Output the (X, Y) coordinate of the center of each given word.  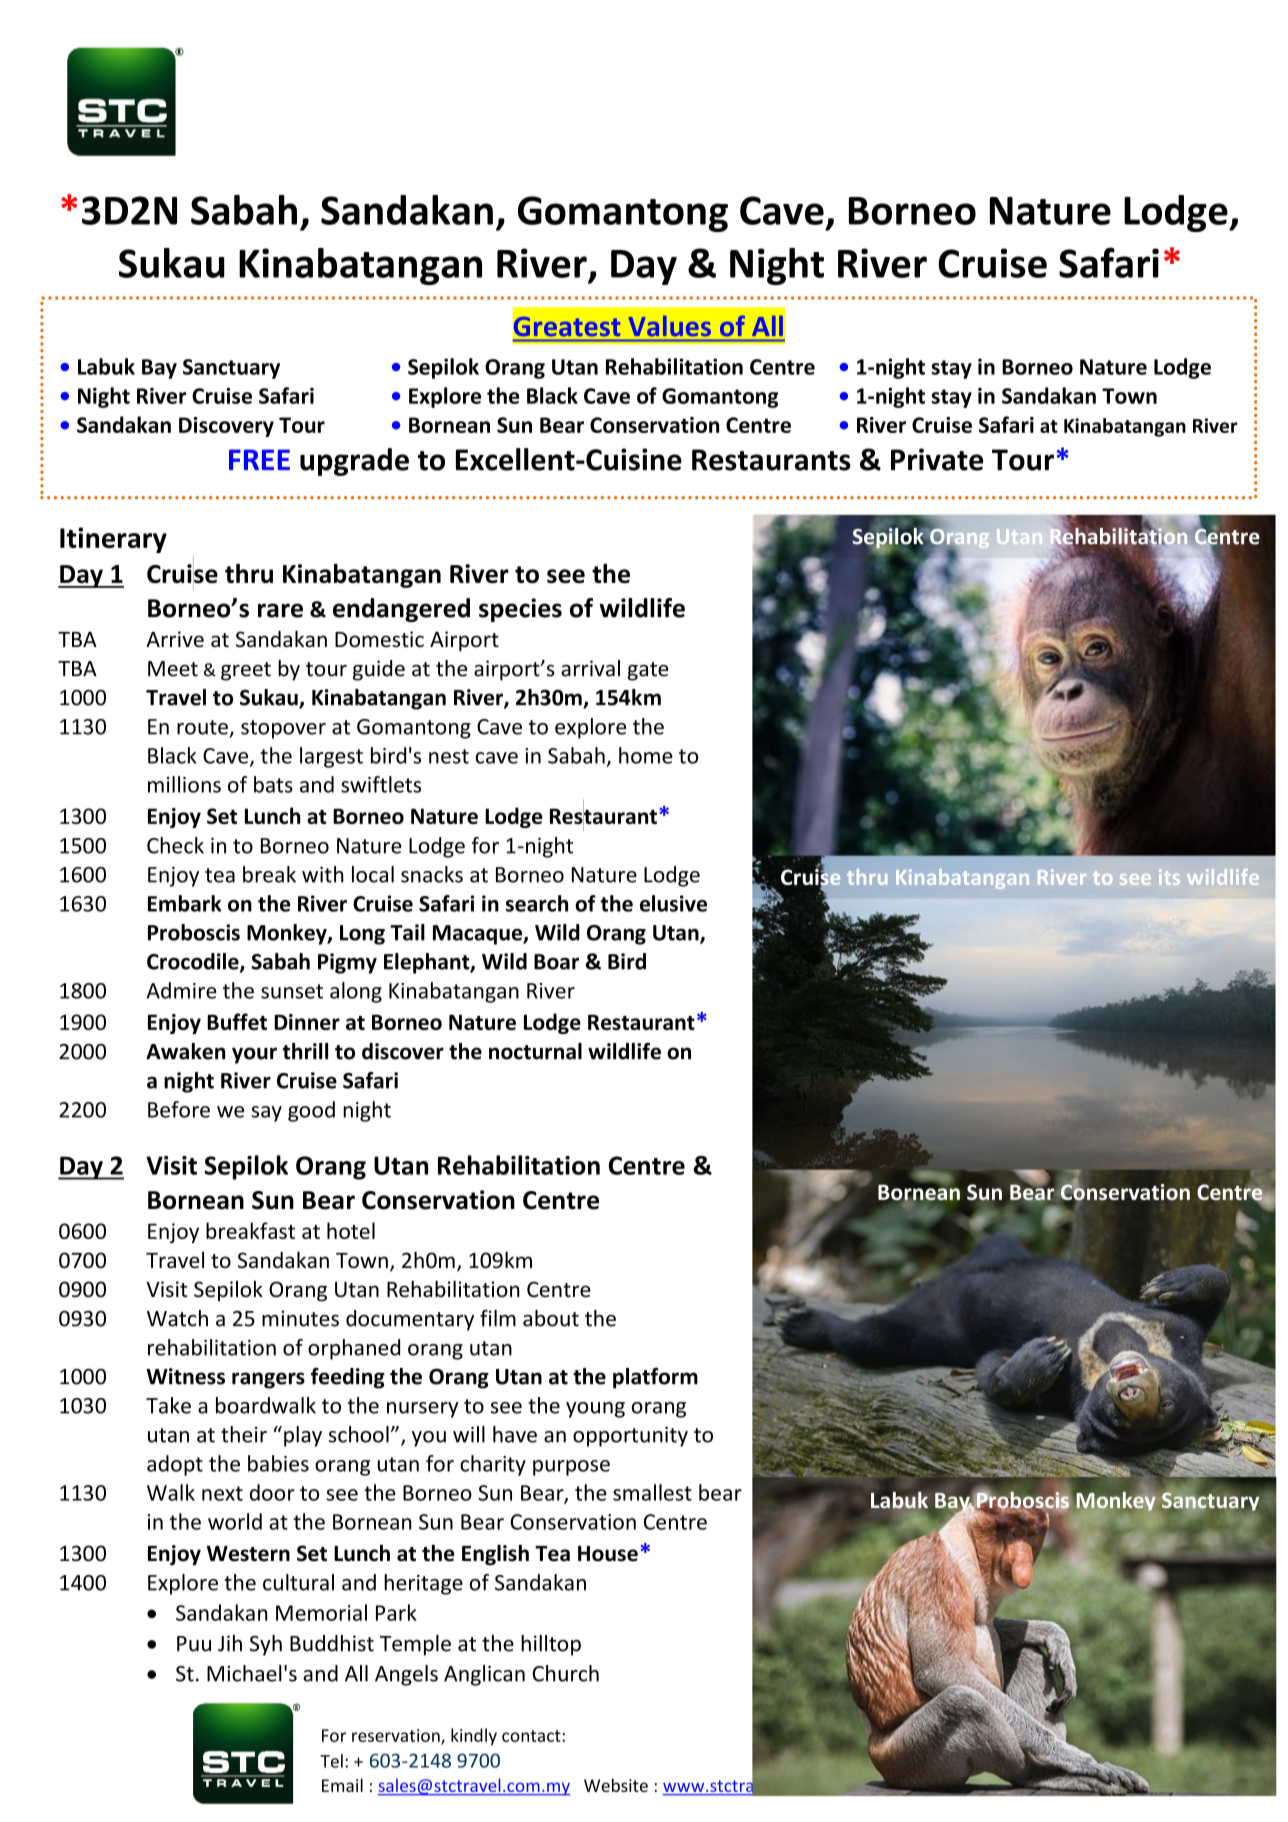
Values (670, 326)
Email (342, 1785)
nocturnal (535, 1051)
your (254, 1055)
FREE (259, 459)
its (1169, 877)
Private (937, 459)
